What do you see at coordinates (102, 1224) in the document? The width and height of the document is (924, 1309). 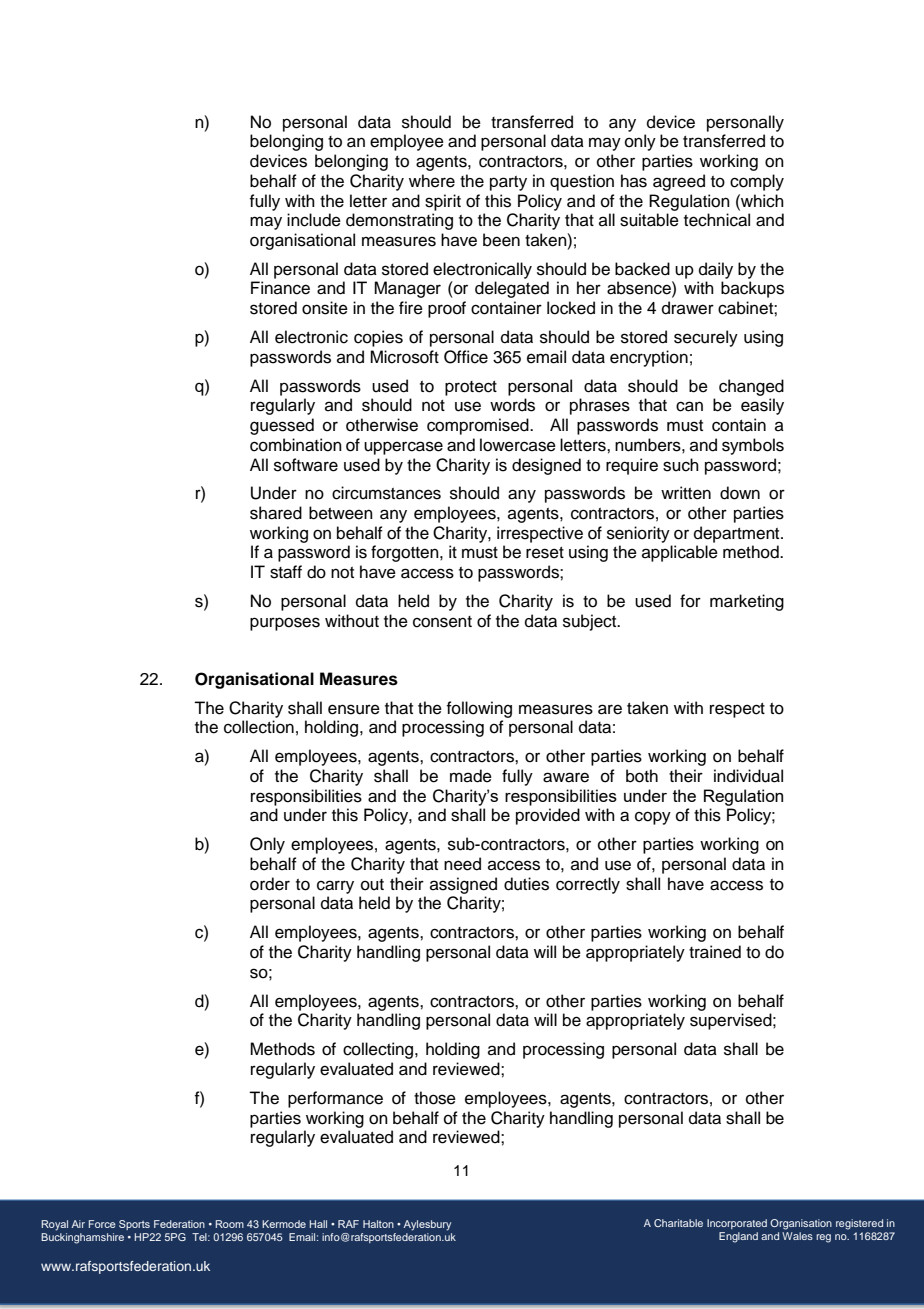 I see `Force` at bounding box center [102, 1224].
